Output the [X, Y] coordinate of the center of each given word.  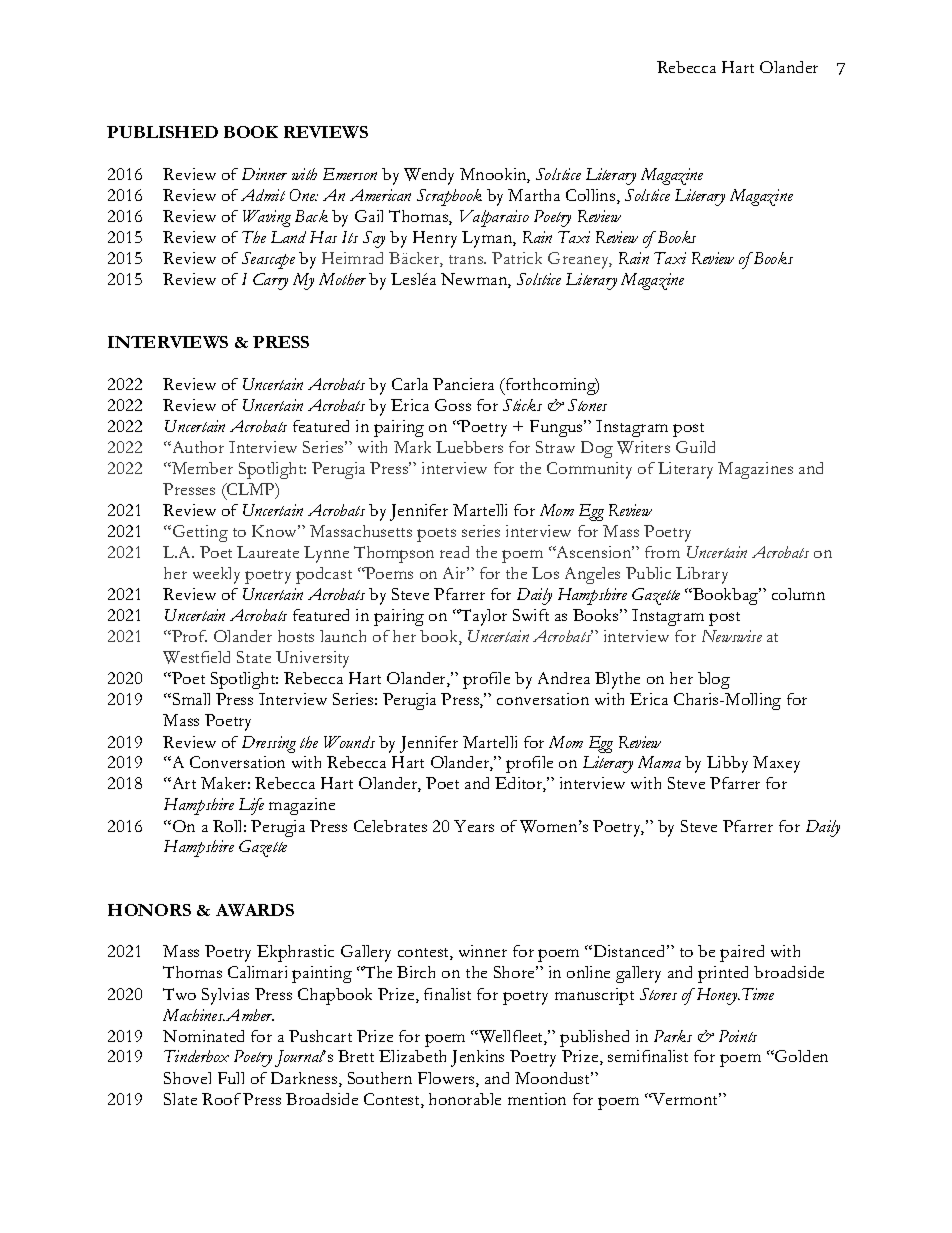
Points [738, 1036]
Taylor [482, 617]
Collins [592, 196]
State [254, 657]
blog [714, 680]
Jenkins [477, 1058]
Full [231, 1078]
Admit [263, 195]
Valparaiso [494, 218]
